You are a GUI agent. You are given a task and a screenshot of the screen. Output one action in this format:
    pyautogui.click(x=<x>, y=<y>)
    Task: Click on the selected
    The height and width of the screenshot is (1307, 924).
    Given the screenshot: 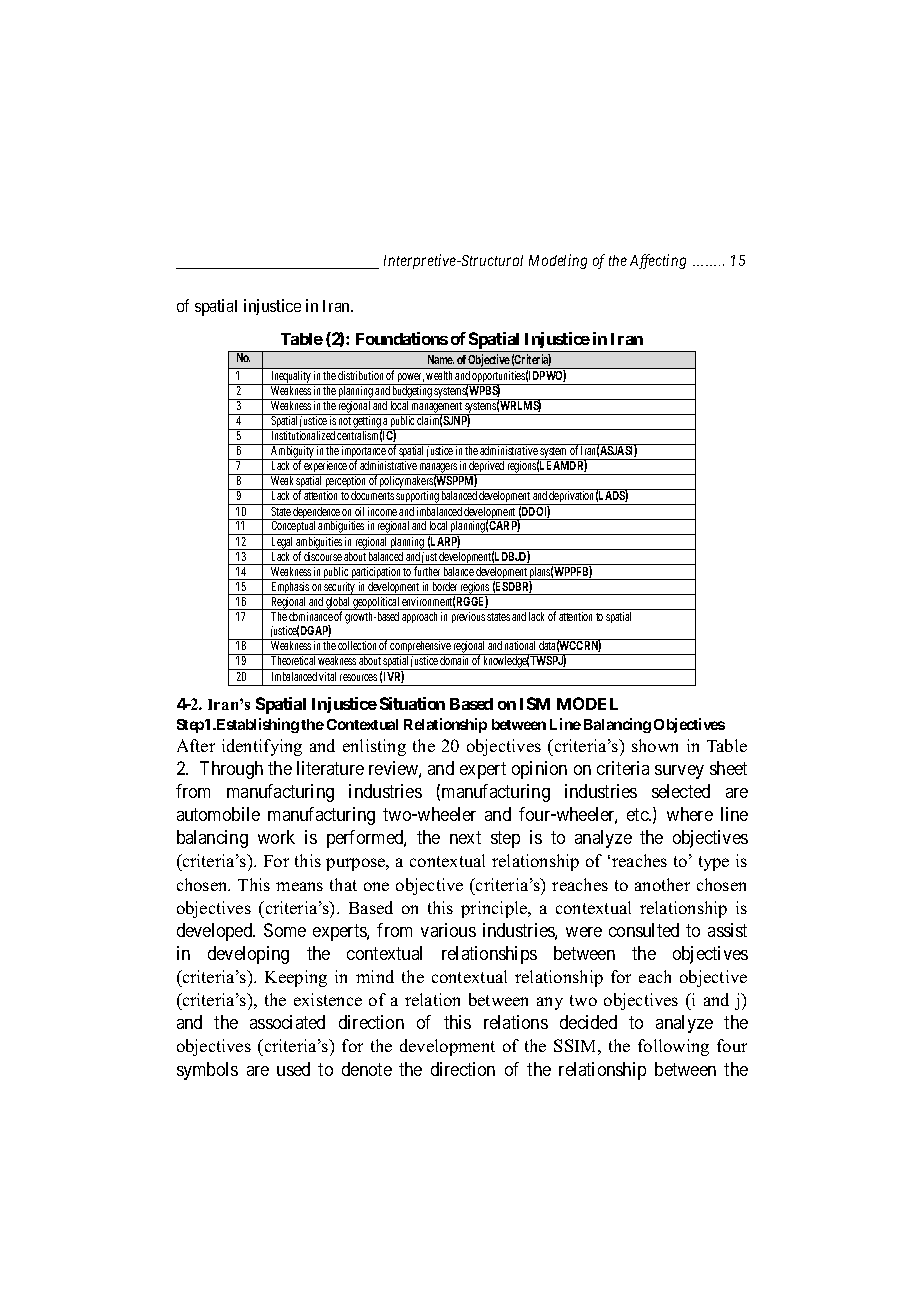 What is the action you would take?
    pyautogui.click(x=681, y=791)
